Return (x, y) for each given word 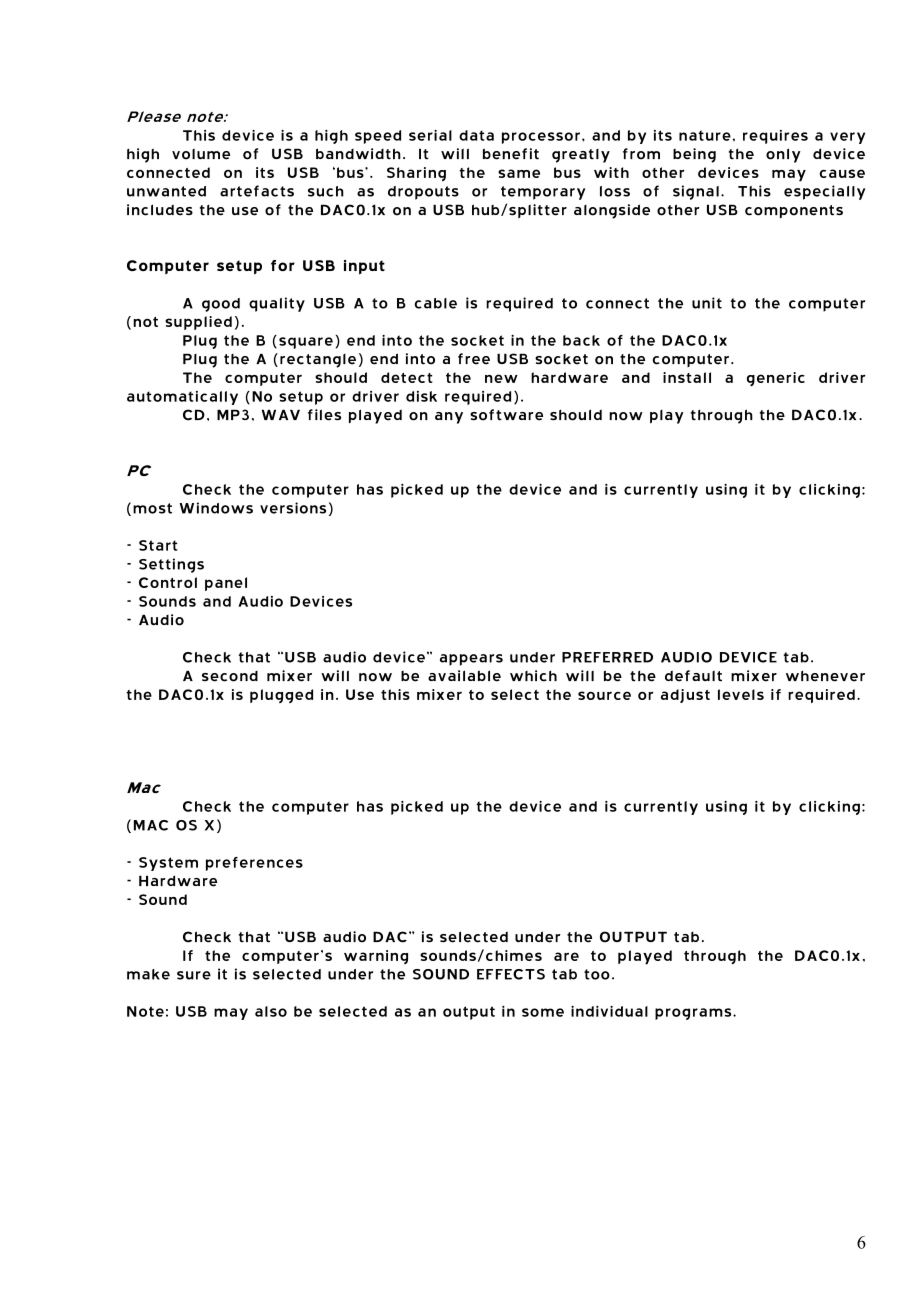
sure (194, 975)
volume (201, 154)
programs (694, 1014)
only (783, 155)
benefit (511, 154)
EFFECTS (511, 974)
